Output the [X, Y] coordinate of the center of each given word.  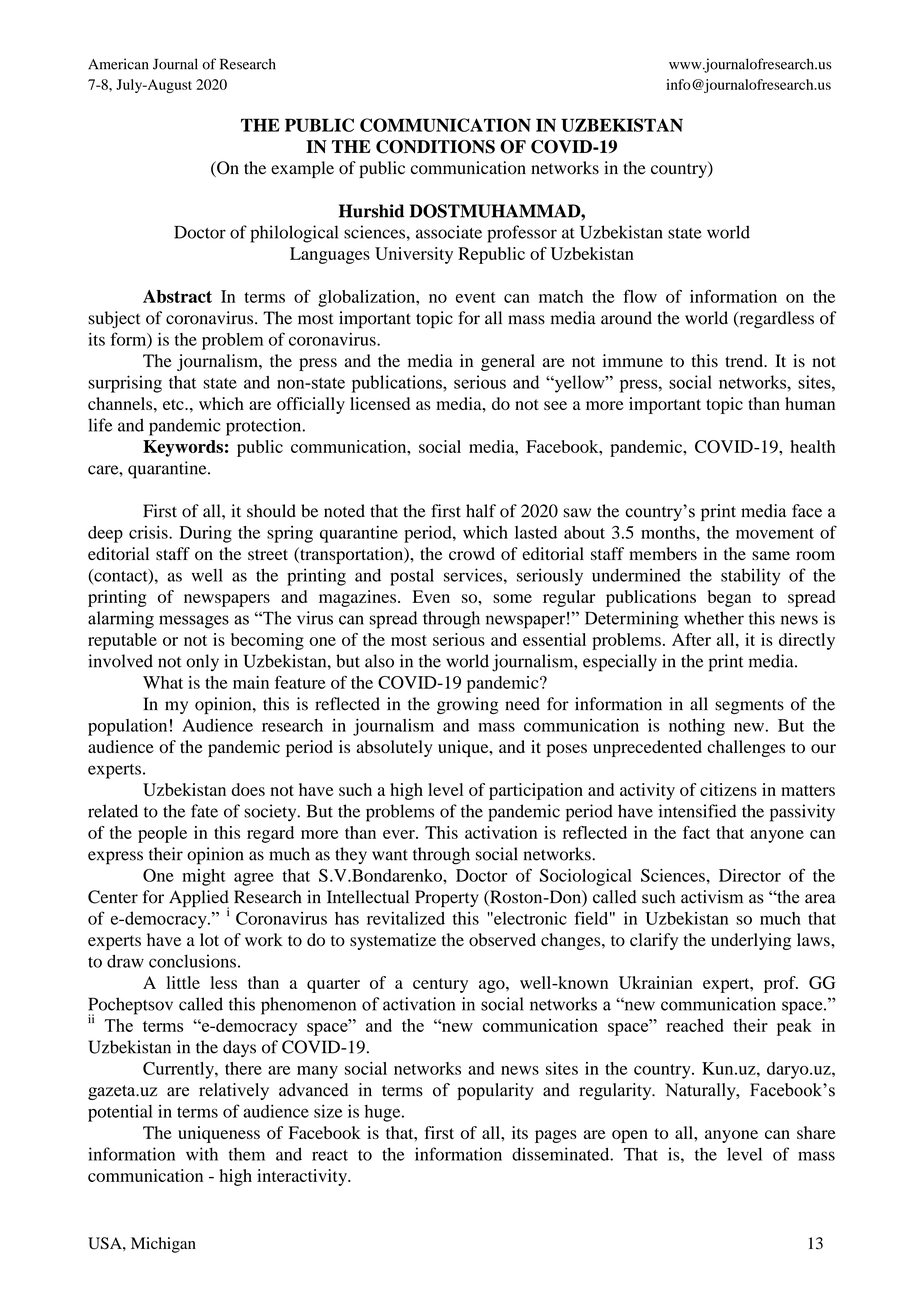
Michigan [163, 1245]
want [390, 855]
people [162, 834]
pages [556, 1136]
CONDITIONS [435, 147]
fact [696, 832]
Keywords [183, 448]
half [481, 511]
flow [640, 296]
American [118, 64]
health [813, 446]
